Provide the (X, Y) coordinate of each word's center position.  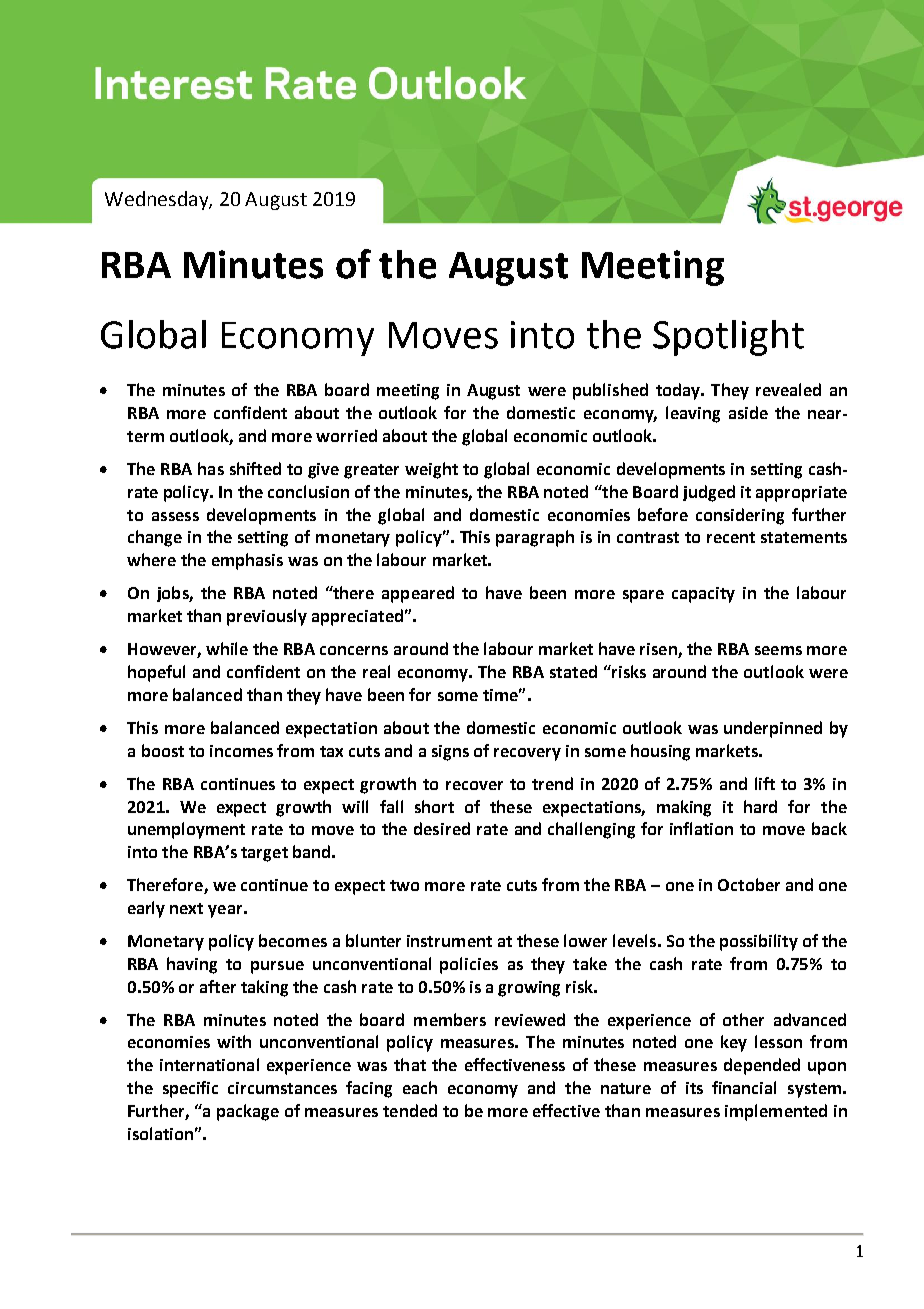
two (404, 885)
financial (744, 1087)
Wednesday (157, 200)
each (420, 1087)
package (248, 1112)
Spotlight (728, 338)
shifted (255, 468)
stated (573, 671)
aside (748, 412)
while (227, 648)
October (749, 884)
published (610, 391)
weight (431, 470)
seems (778, 650)
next (186, 908)
